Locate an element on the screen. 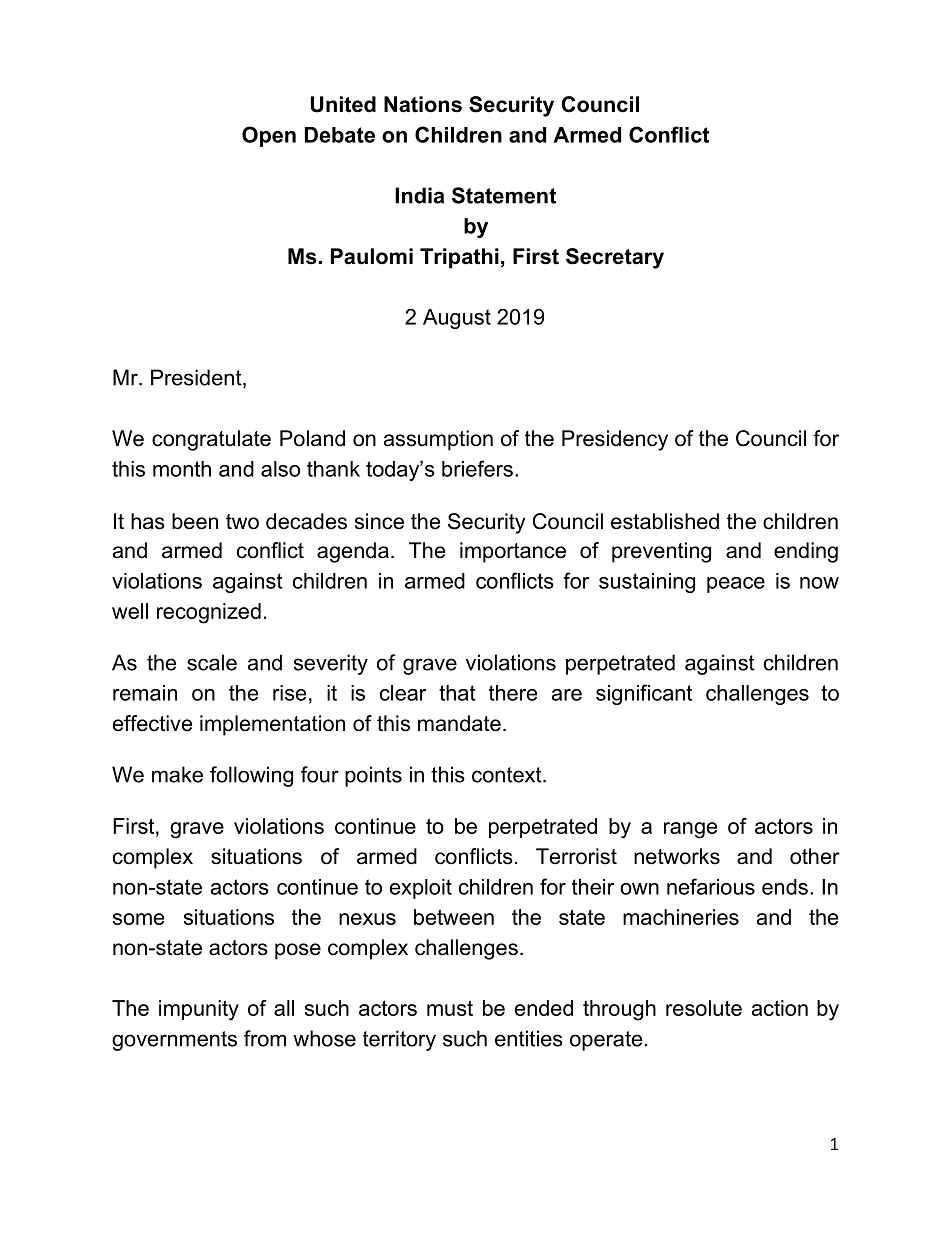  impunity is located at coordinates (199, 1010).
